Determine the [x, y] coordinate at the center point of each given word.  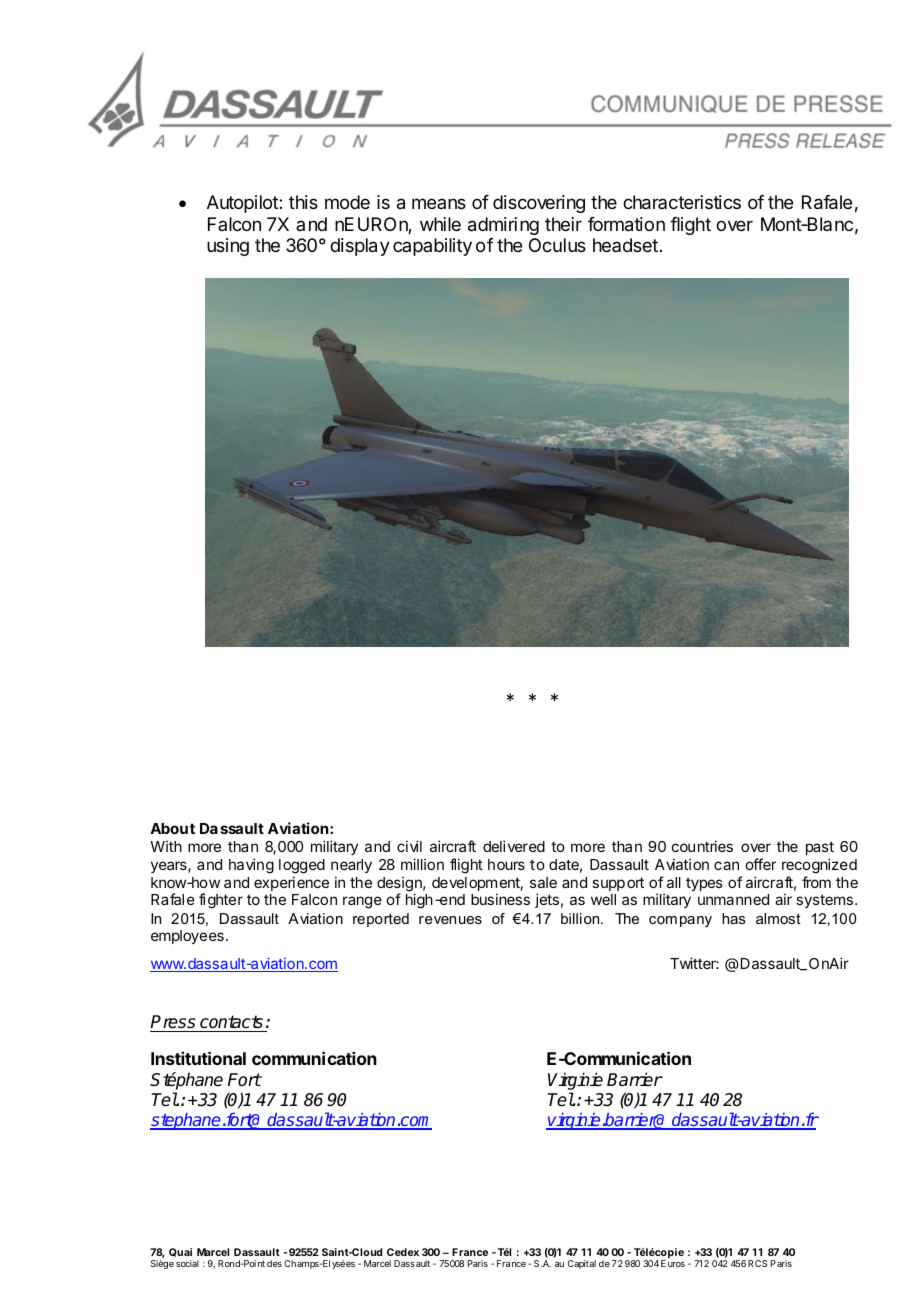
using [228, 247]
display [360, 247]
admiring [503, 228]
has [734, 918]
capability [432, 247]
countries [702, 846]
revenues [450, 920]
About [172, 828]
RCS [757, 1263]
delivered [514, 846]
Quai [180, 1252]
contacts [231, 1022]
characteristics [682, 202]
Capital [582, 1264]
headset [625, 245]
